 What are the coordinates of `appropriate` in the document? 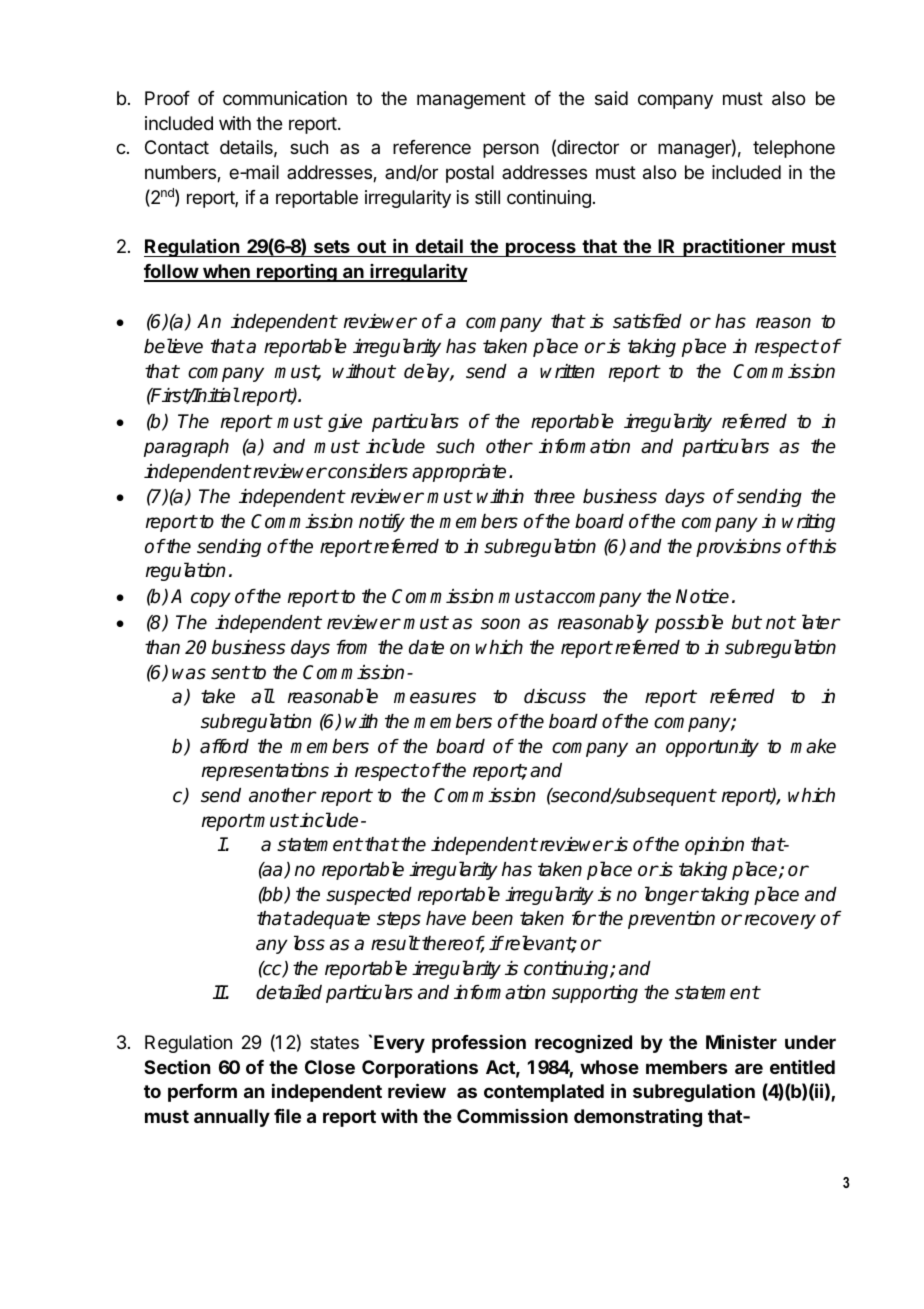 It's located at (459, 473).
